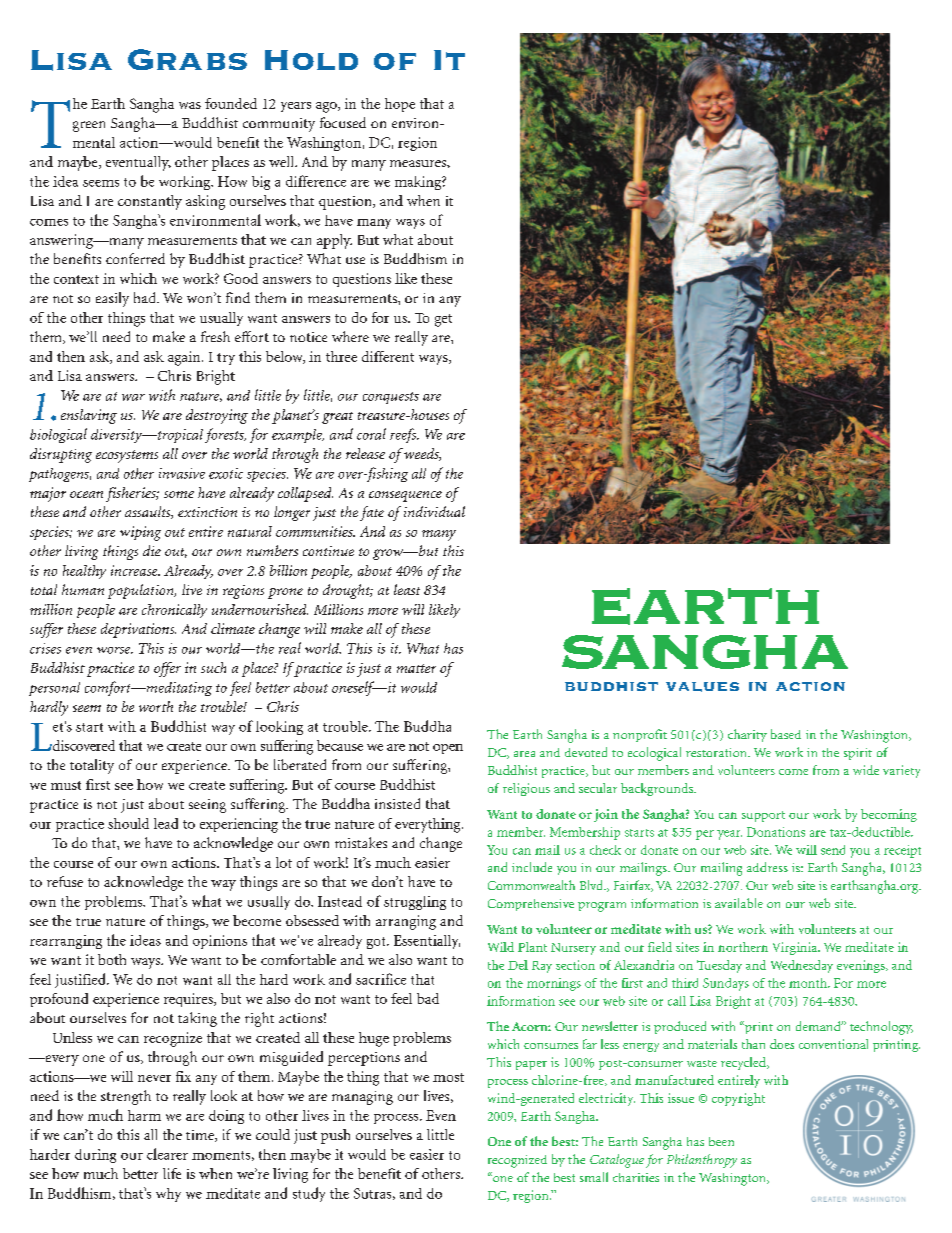 Image resolution: width=952 pixels, height=1233 pixels. What do you see at coordinates (786, 734) in the document?
I see `based` at bounding box center [786, 734].
